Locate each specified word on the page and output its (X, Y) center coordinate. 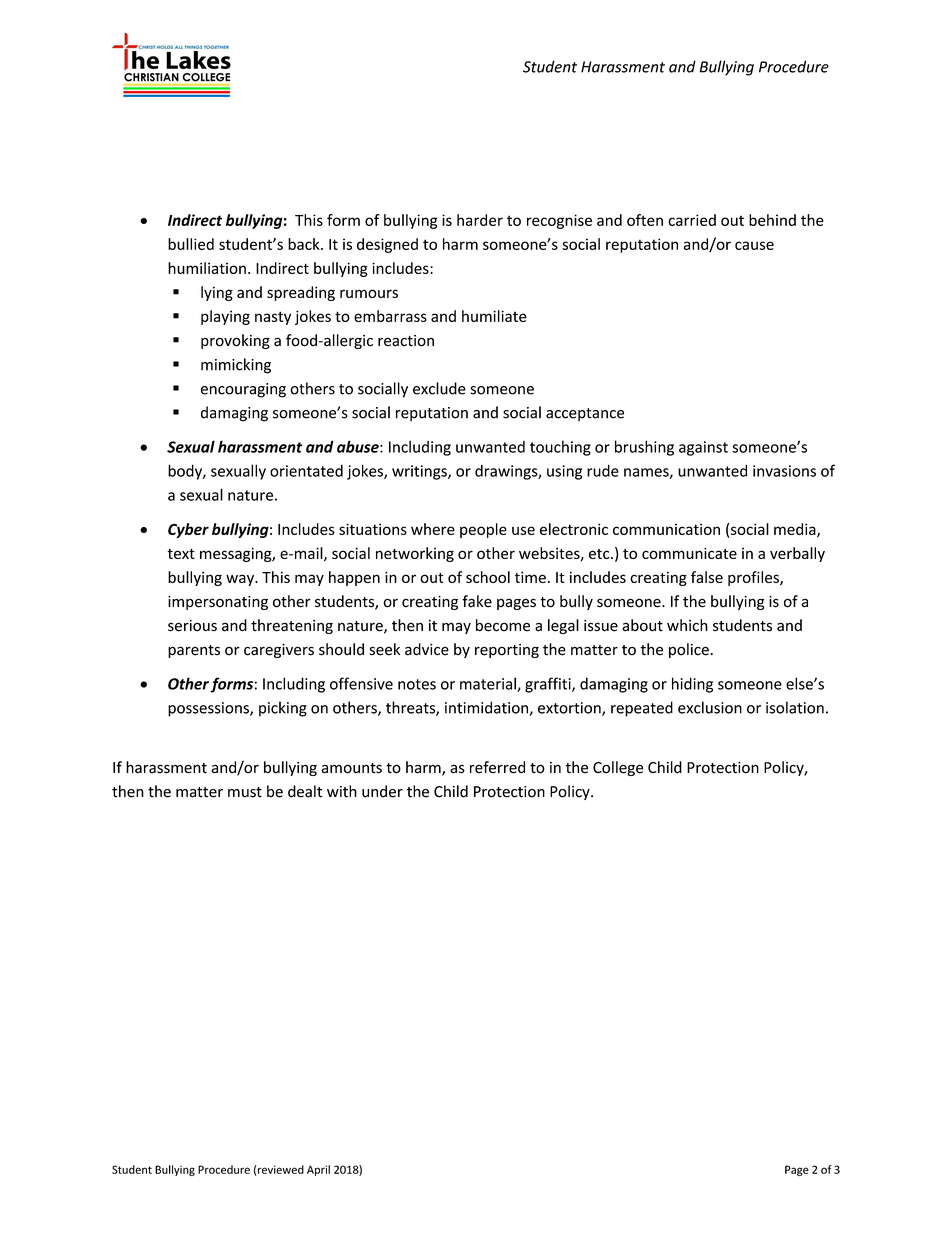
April (318, 1170)
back (305, 244)
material (489, 684)
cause (754, 245)
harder (480, 220)
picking (283, 709)
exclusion (710, 707)
